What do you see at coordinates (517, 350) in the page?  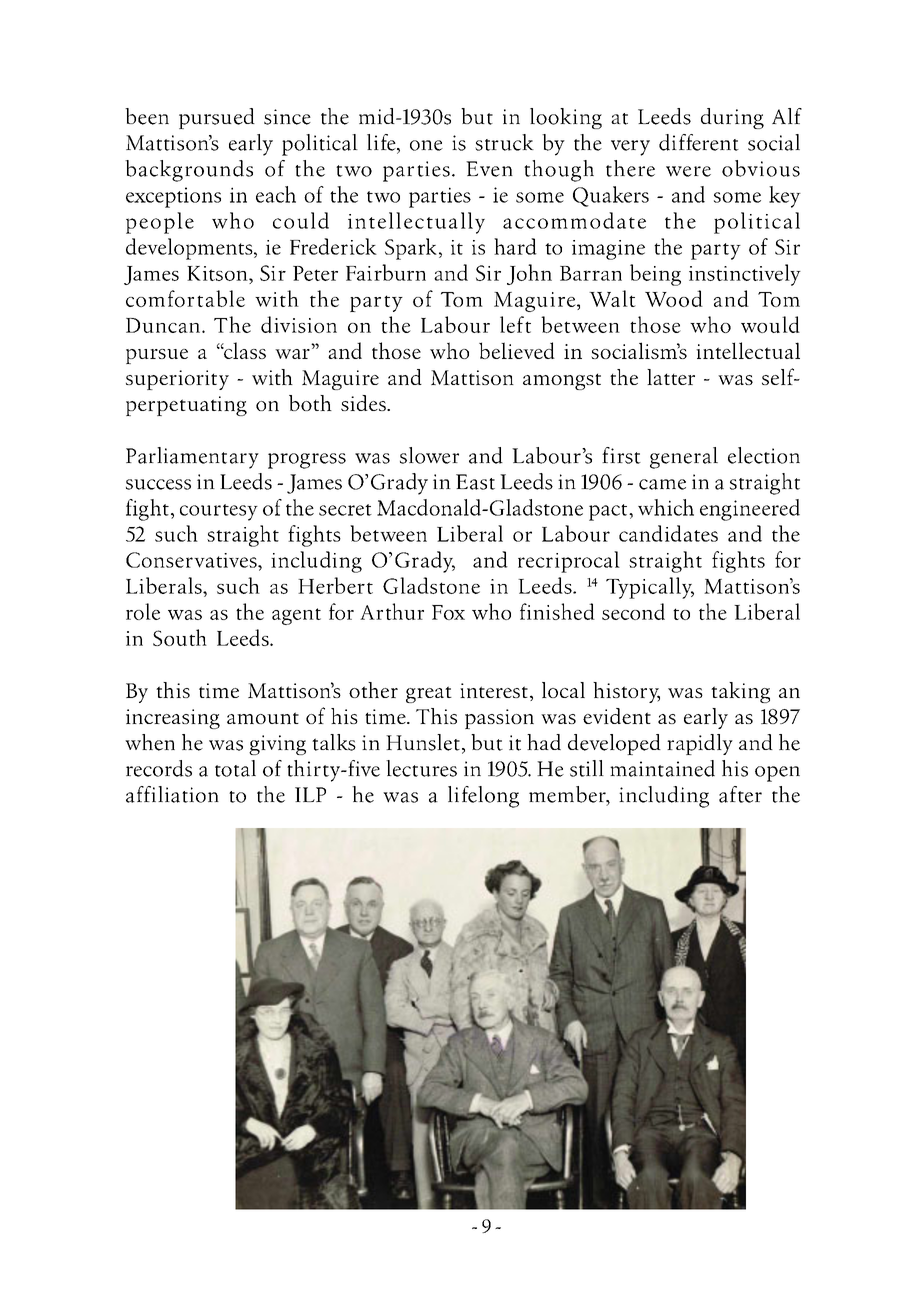 I see `believed` at bounding box center [517, 350].
